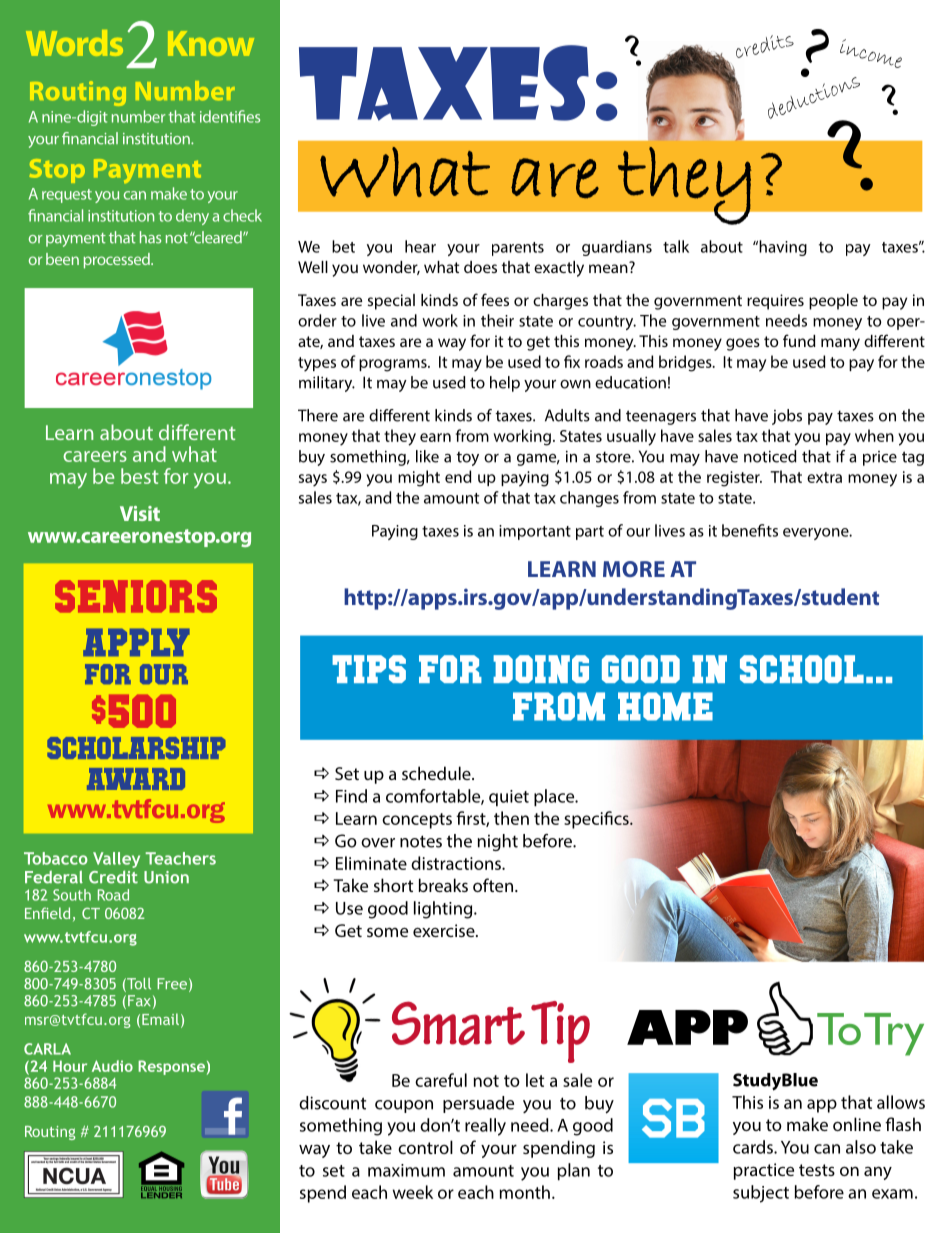 The height and width of the screenshot is (1233, 952). Describe the element at coordinates (171, 1067) in the screenshot. I see `Response` at that location.
